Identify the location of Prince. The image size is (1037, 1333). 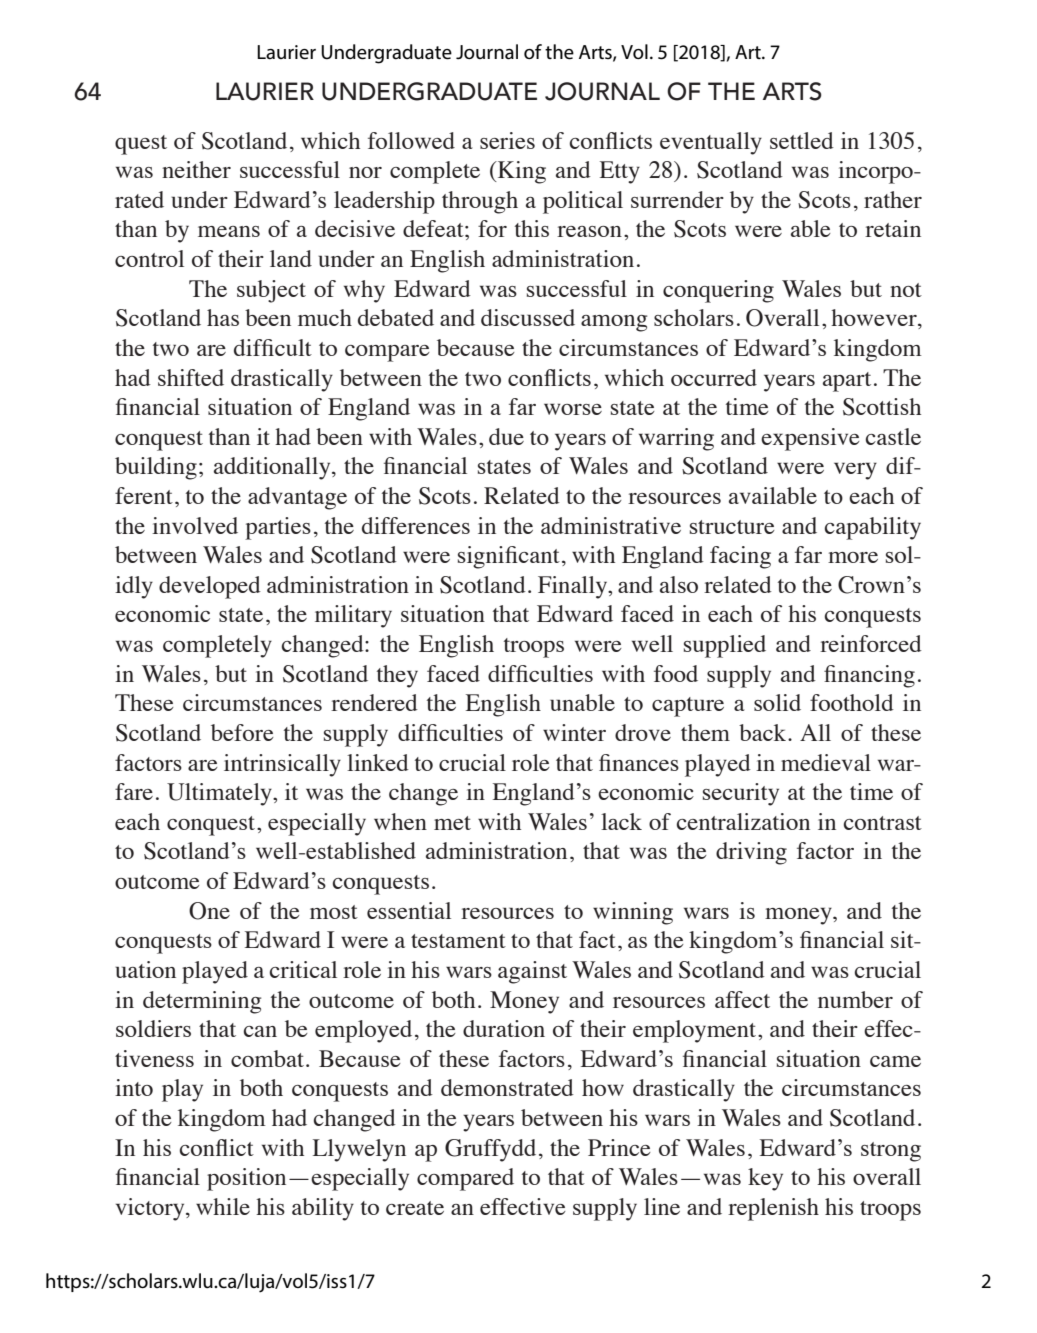
(619, 1147).
